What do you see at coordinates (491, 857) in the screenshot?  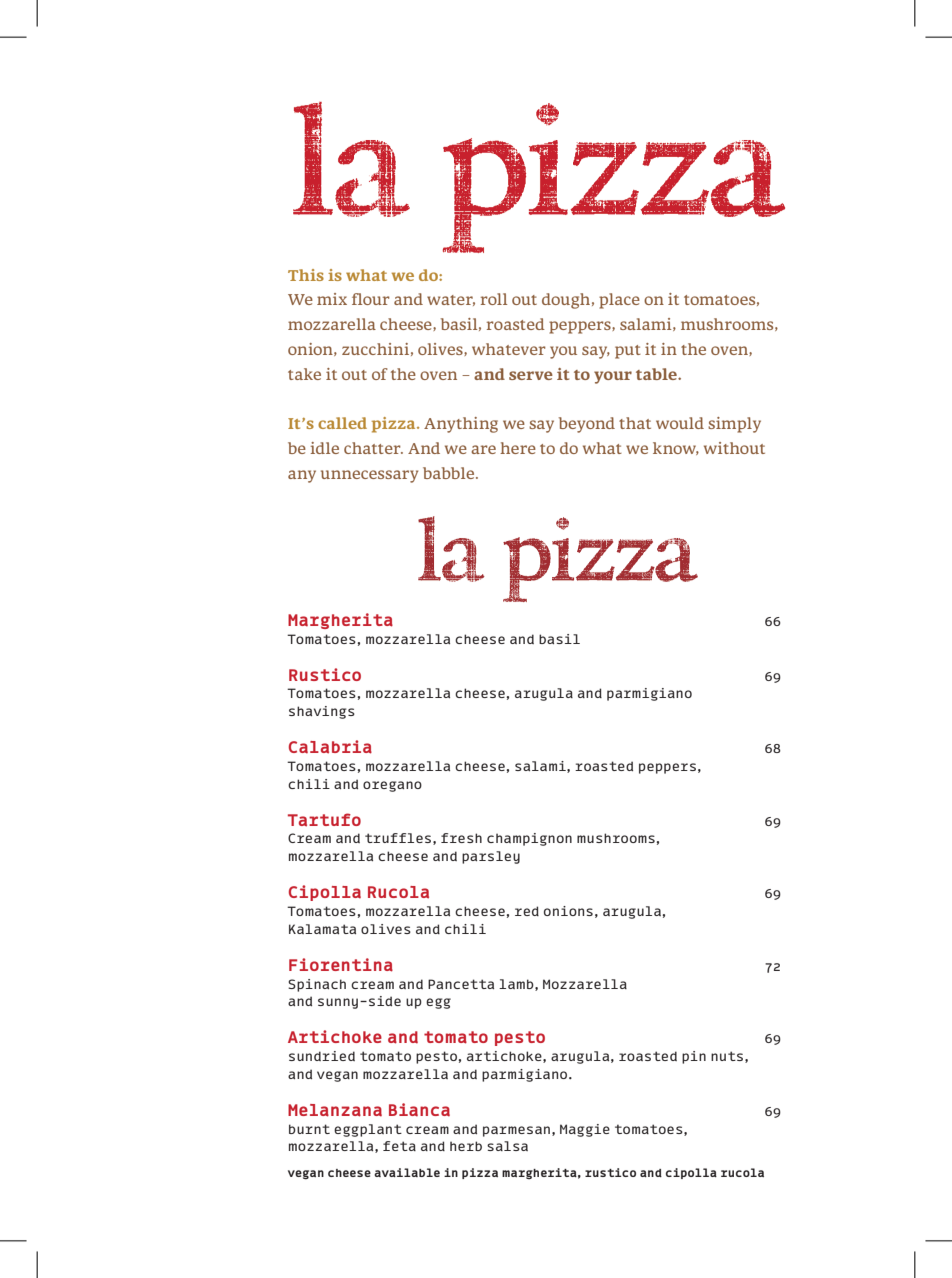 I see `parsley` at bounding box center [491, 857].
